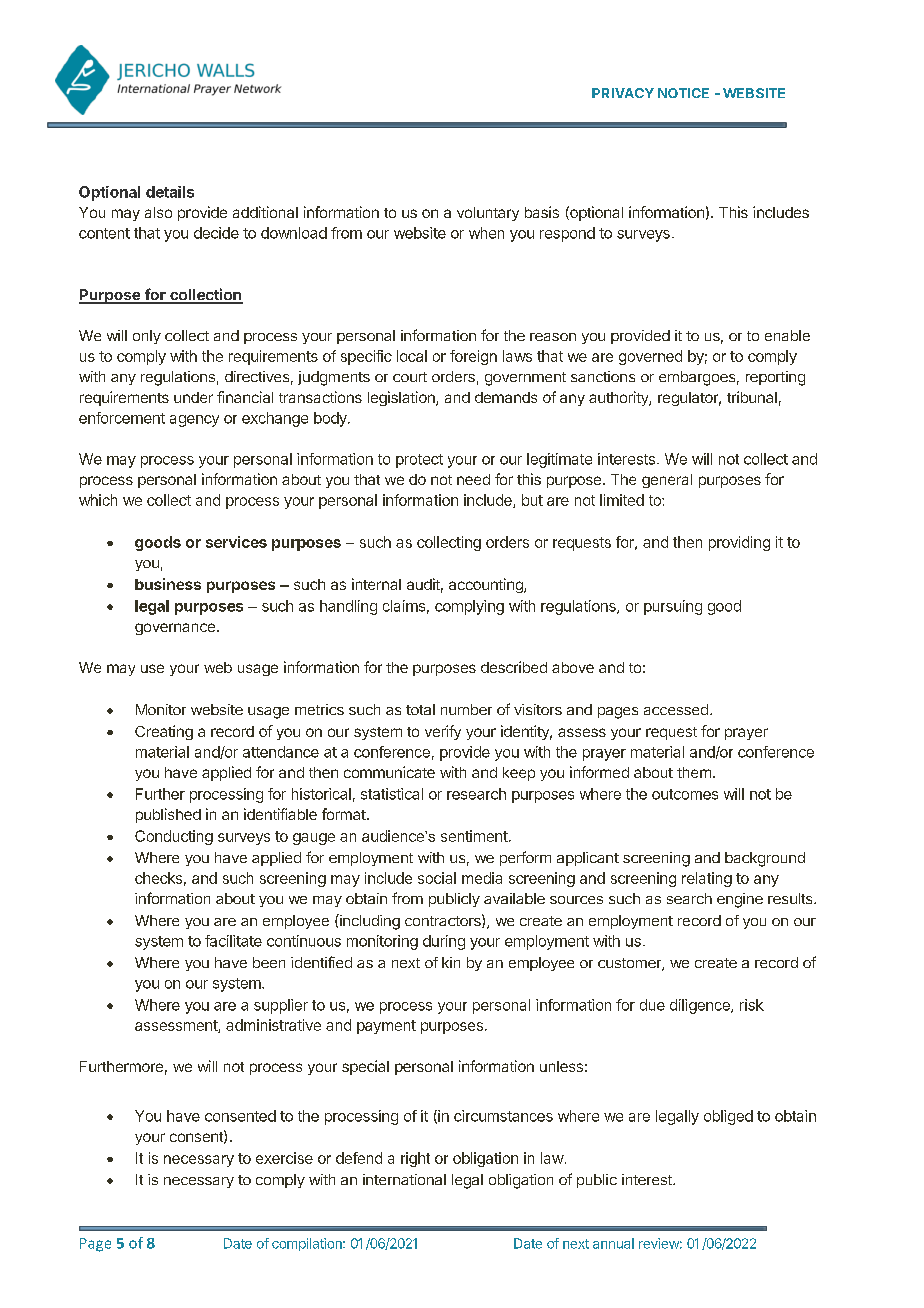 The height and width of the page is (1308, 924). What do you see at coordinates (404, 1179) in the page?
I see `international` at bounding box center [404, 1179].
